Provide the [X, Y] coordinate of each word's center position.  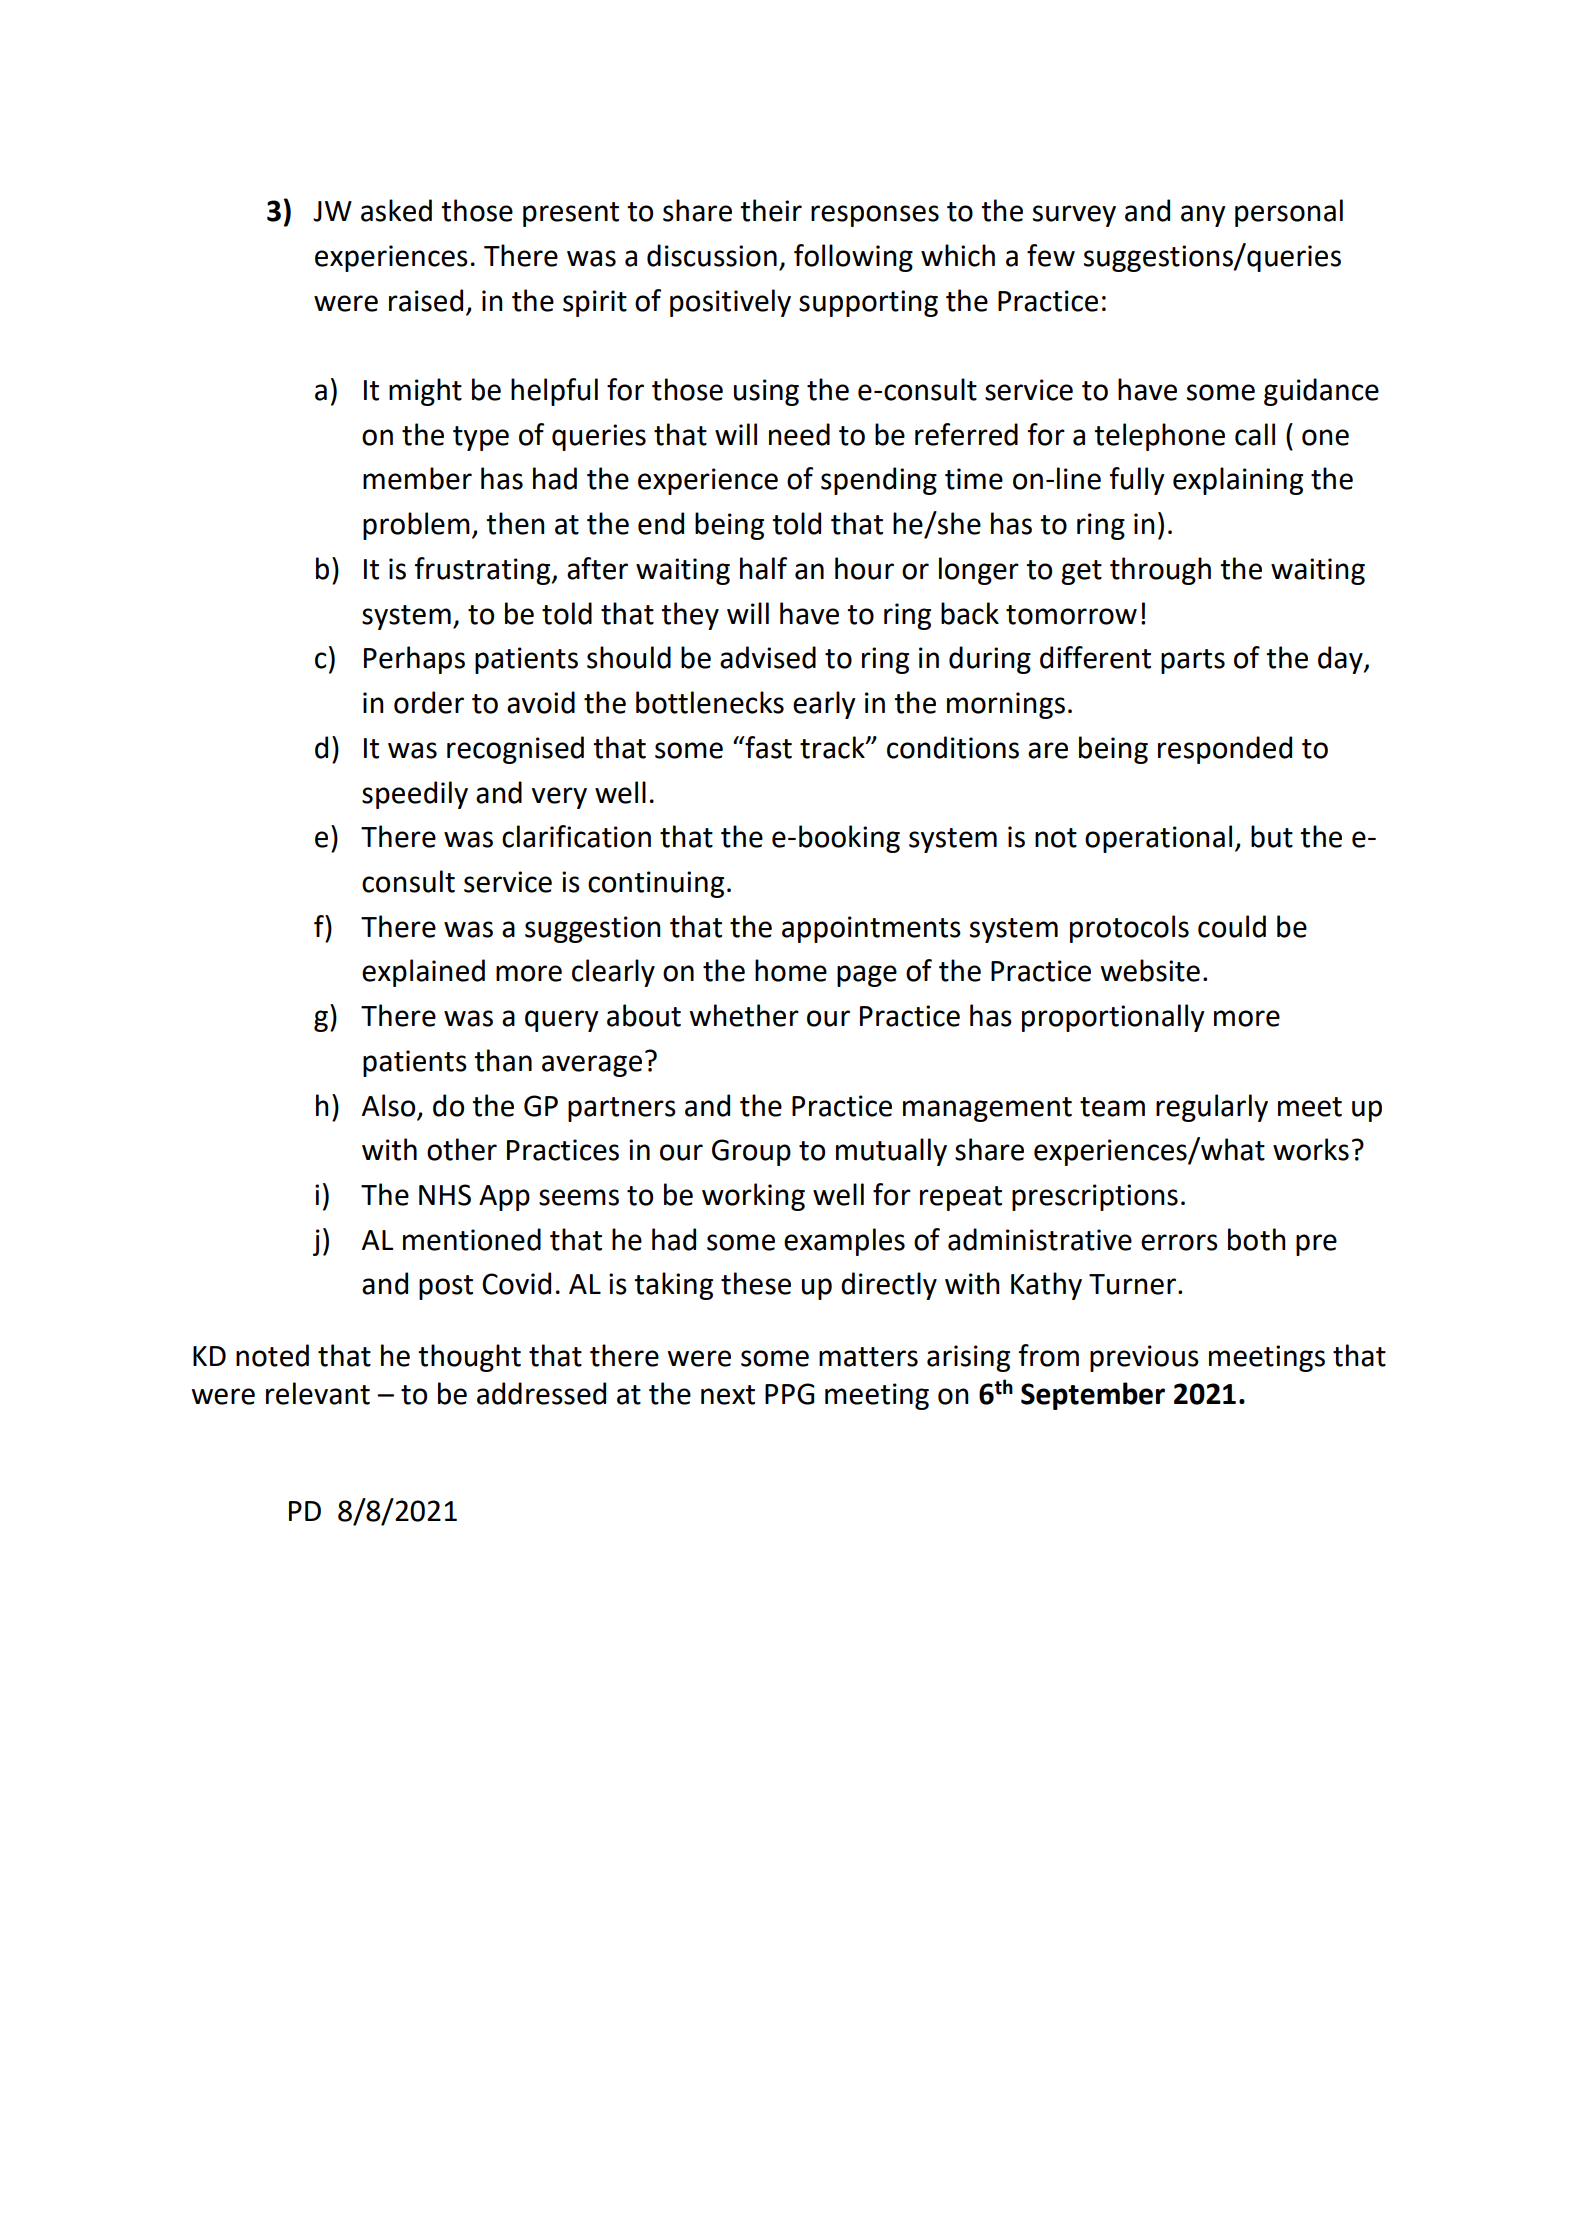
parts [1193, 661]
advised [768, 657]
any [1203, 216]
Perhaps [414, 660]
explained [423, 973]
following [853, 258]
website [1150, 970]
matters [868, 1357]
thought [469, 1358]
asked [396, 210]
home [791, 970]
